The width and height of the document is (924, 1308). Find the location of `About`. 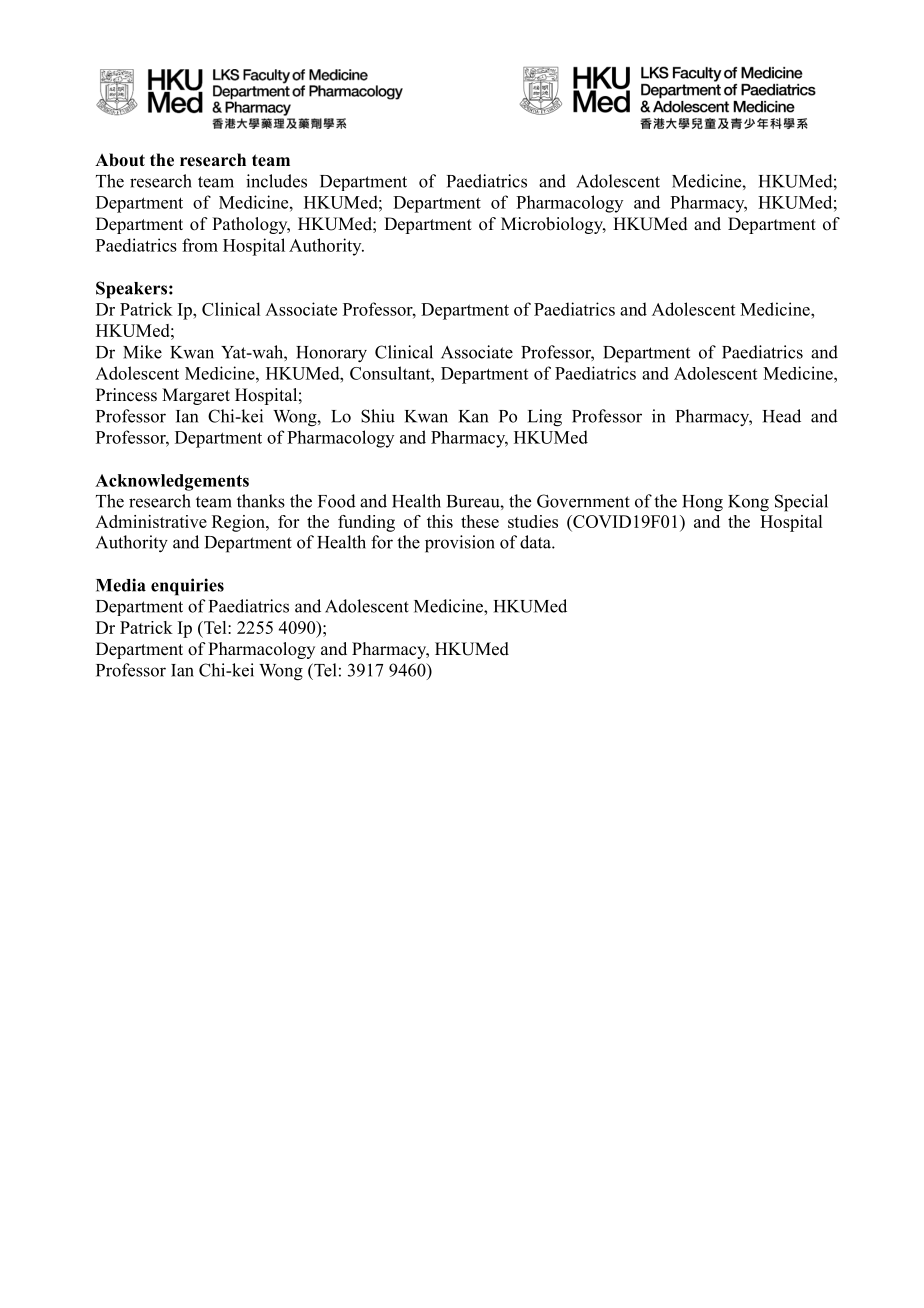

About is located at coordinates (120, 160).
